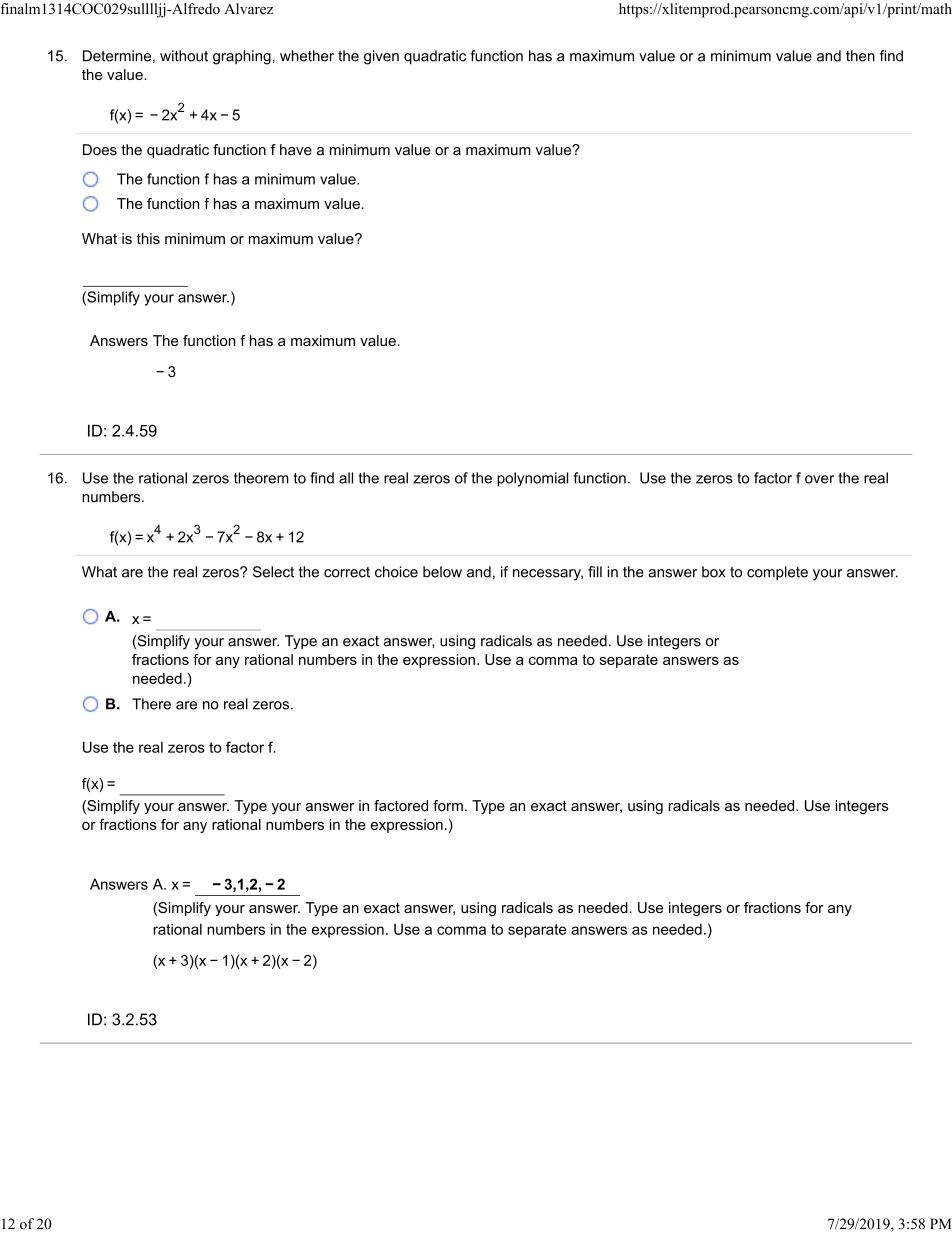  Describe the element at coordinates (777, 573) in the screenshot. I see `complete` at that location.
